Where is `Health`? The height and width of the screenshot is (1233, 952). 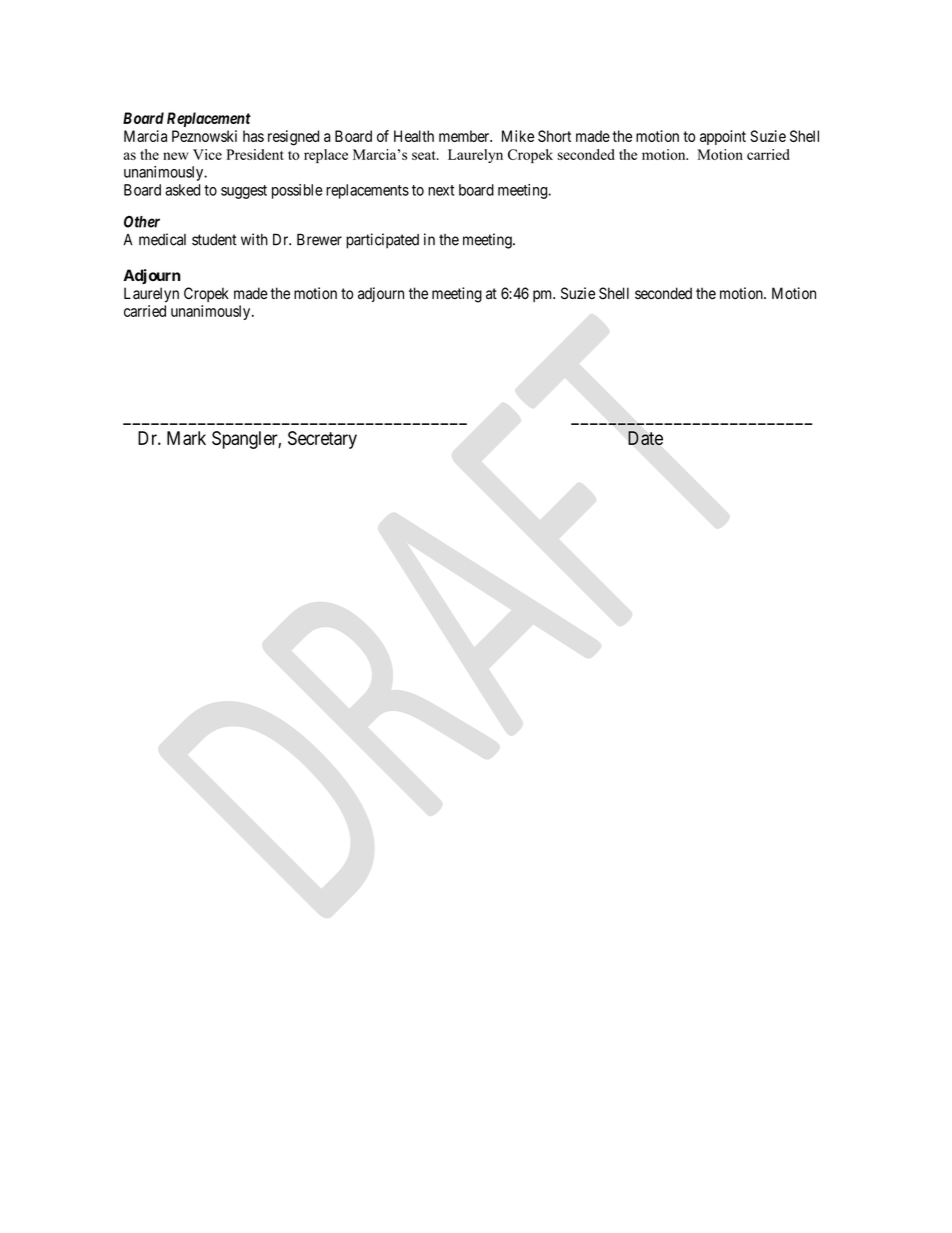
Health is located at coordinates (414, 136).
